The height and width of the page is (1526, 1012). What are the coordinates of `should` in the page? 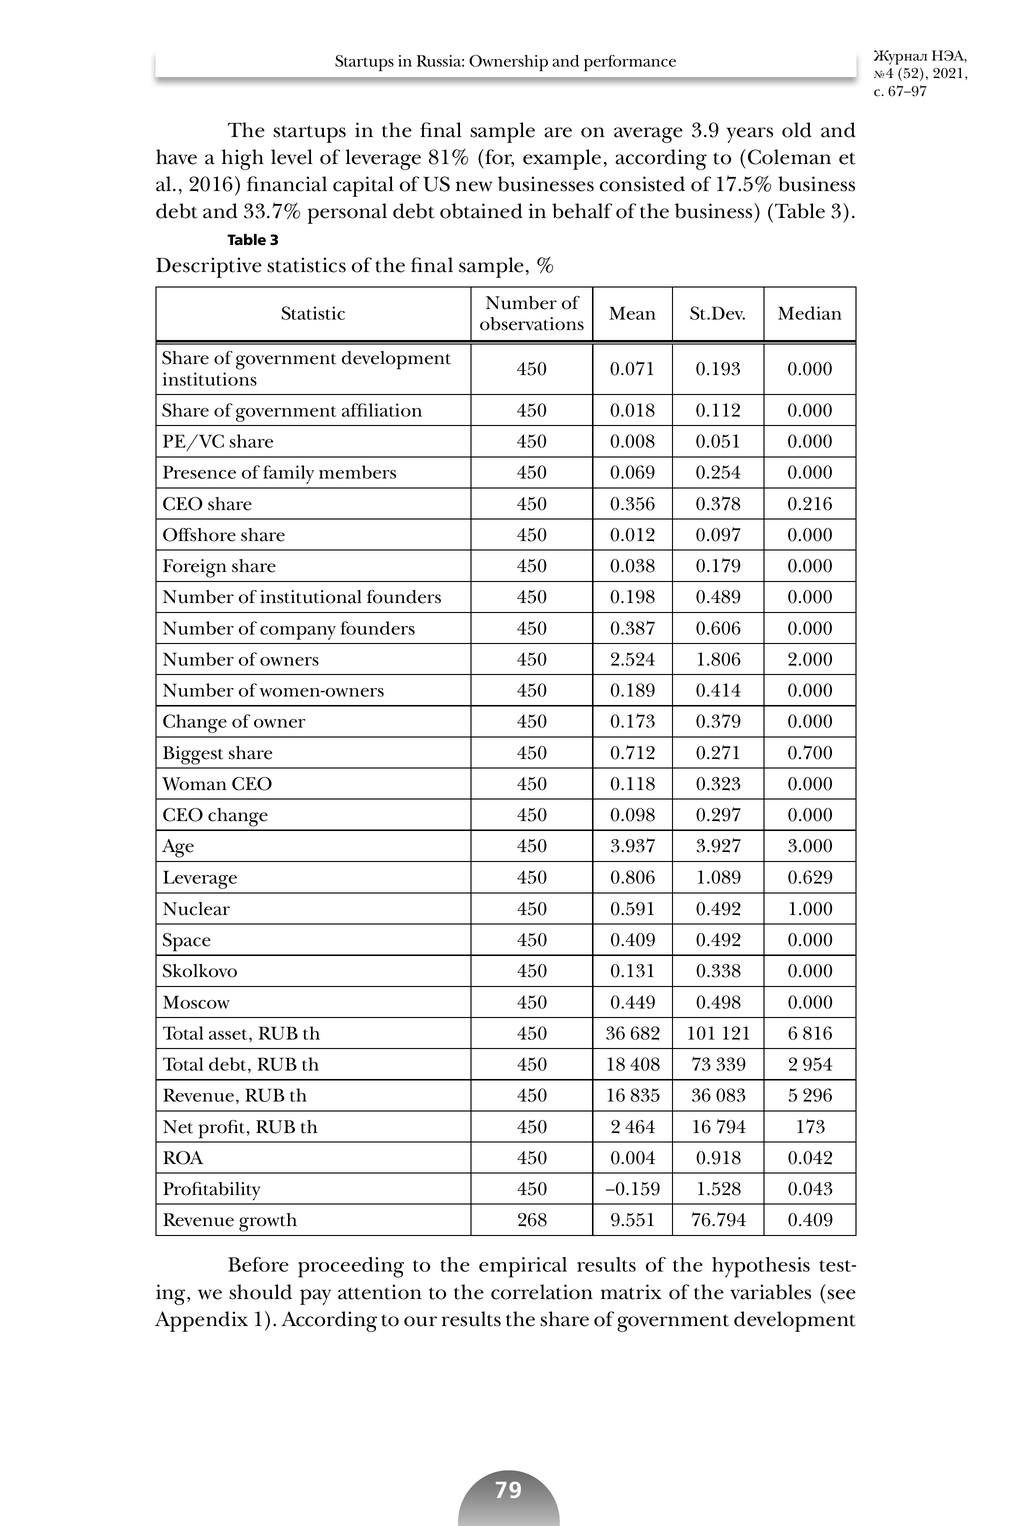 It's located at (260, 1292).
